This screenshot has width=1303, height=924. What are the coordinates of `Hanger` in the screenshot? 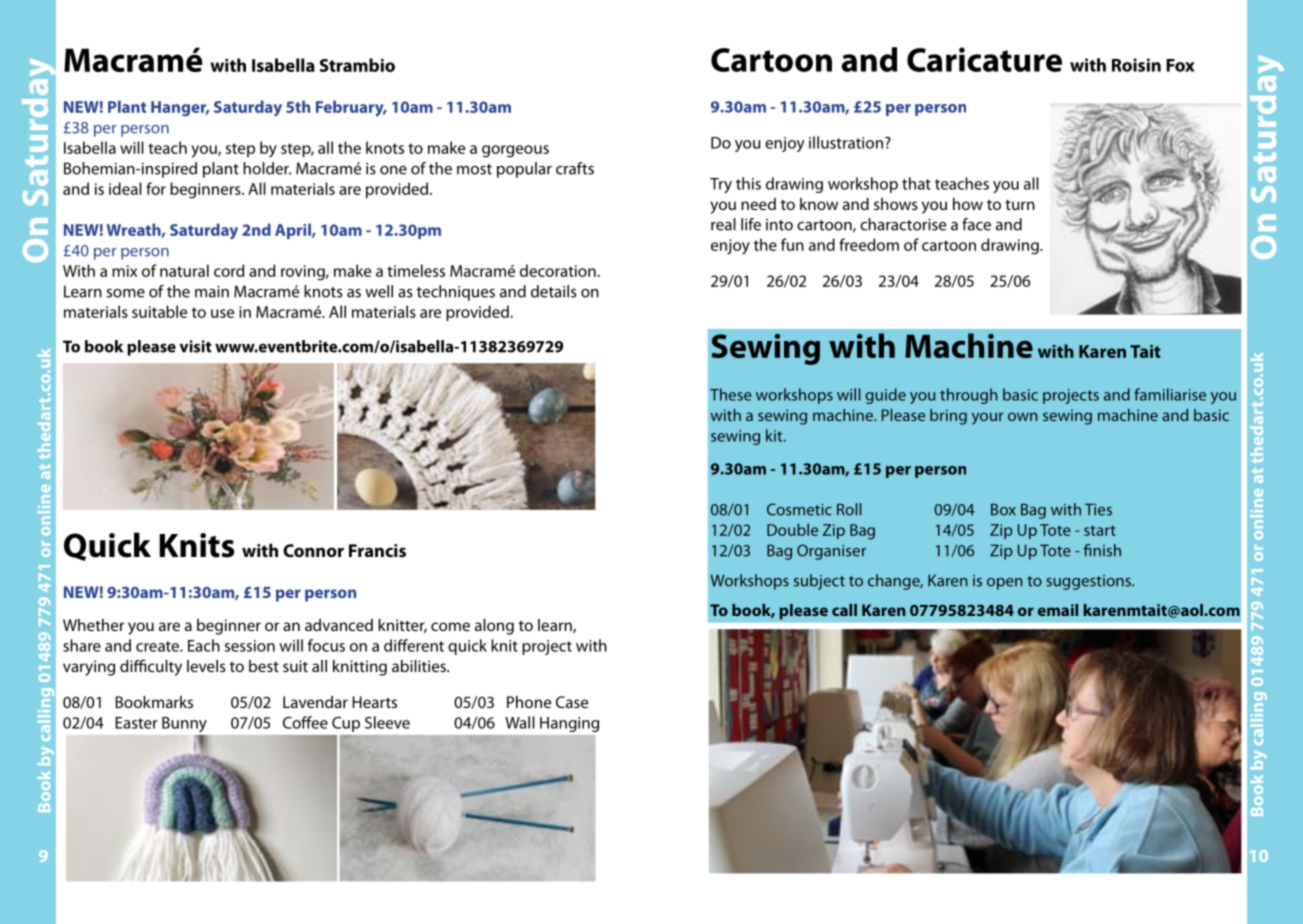 It's located at (180, 109).
